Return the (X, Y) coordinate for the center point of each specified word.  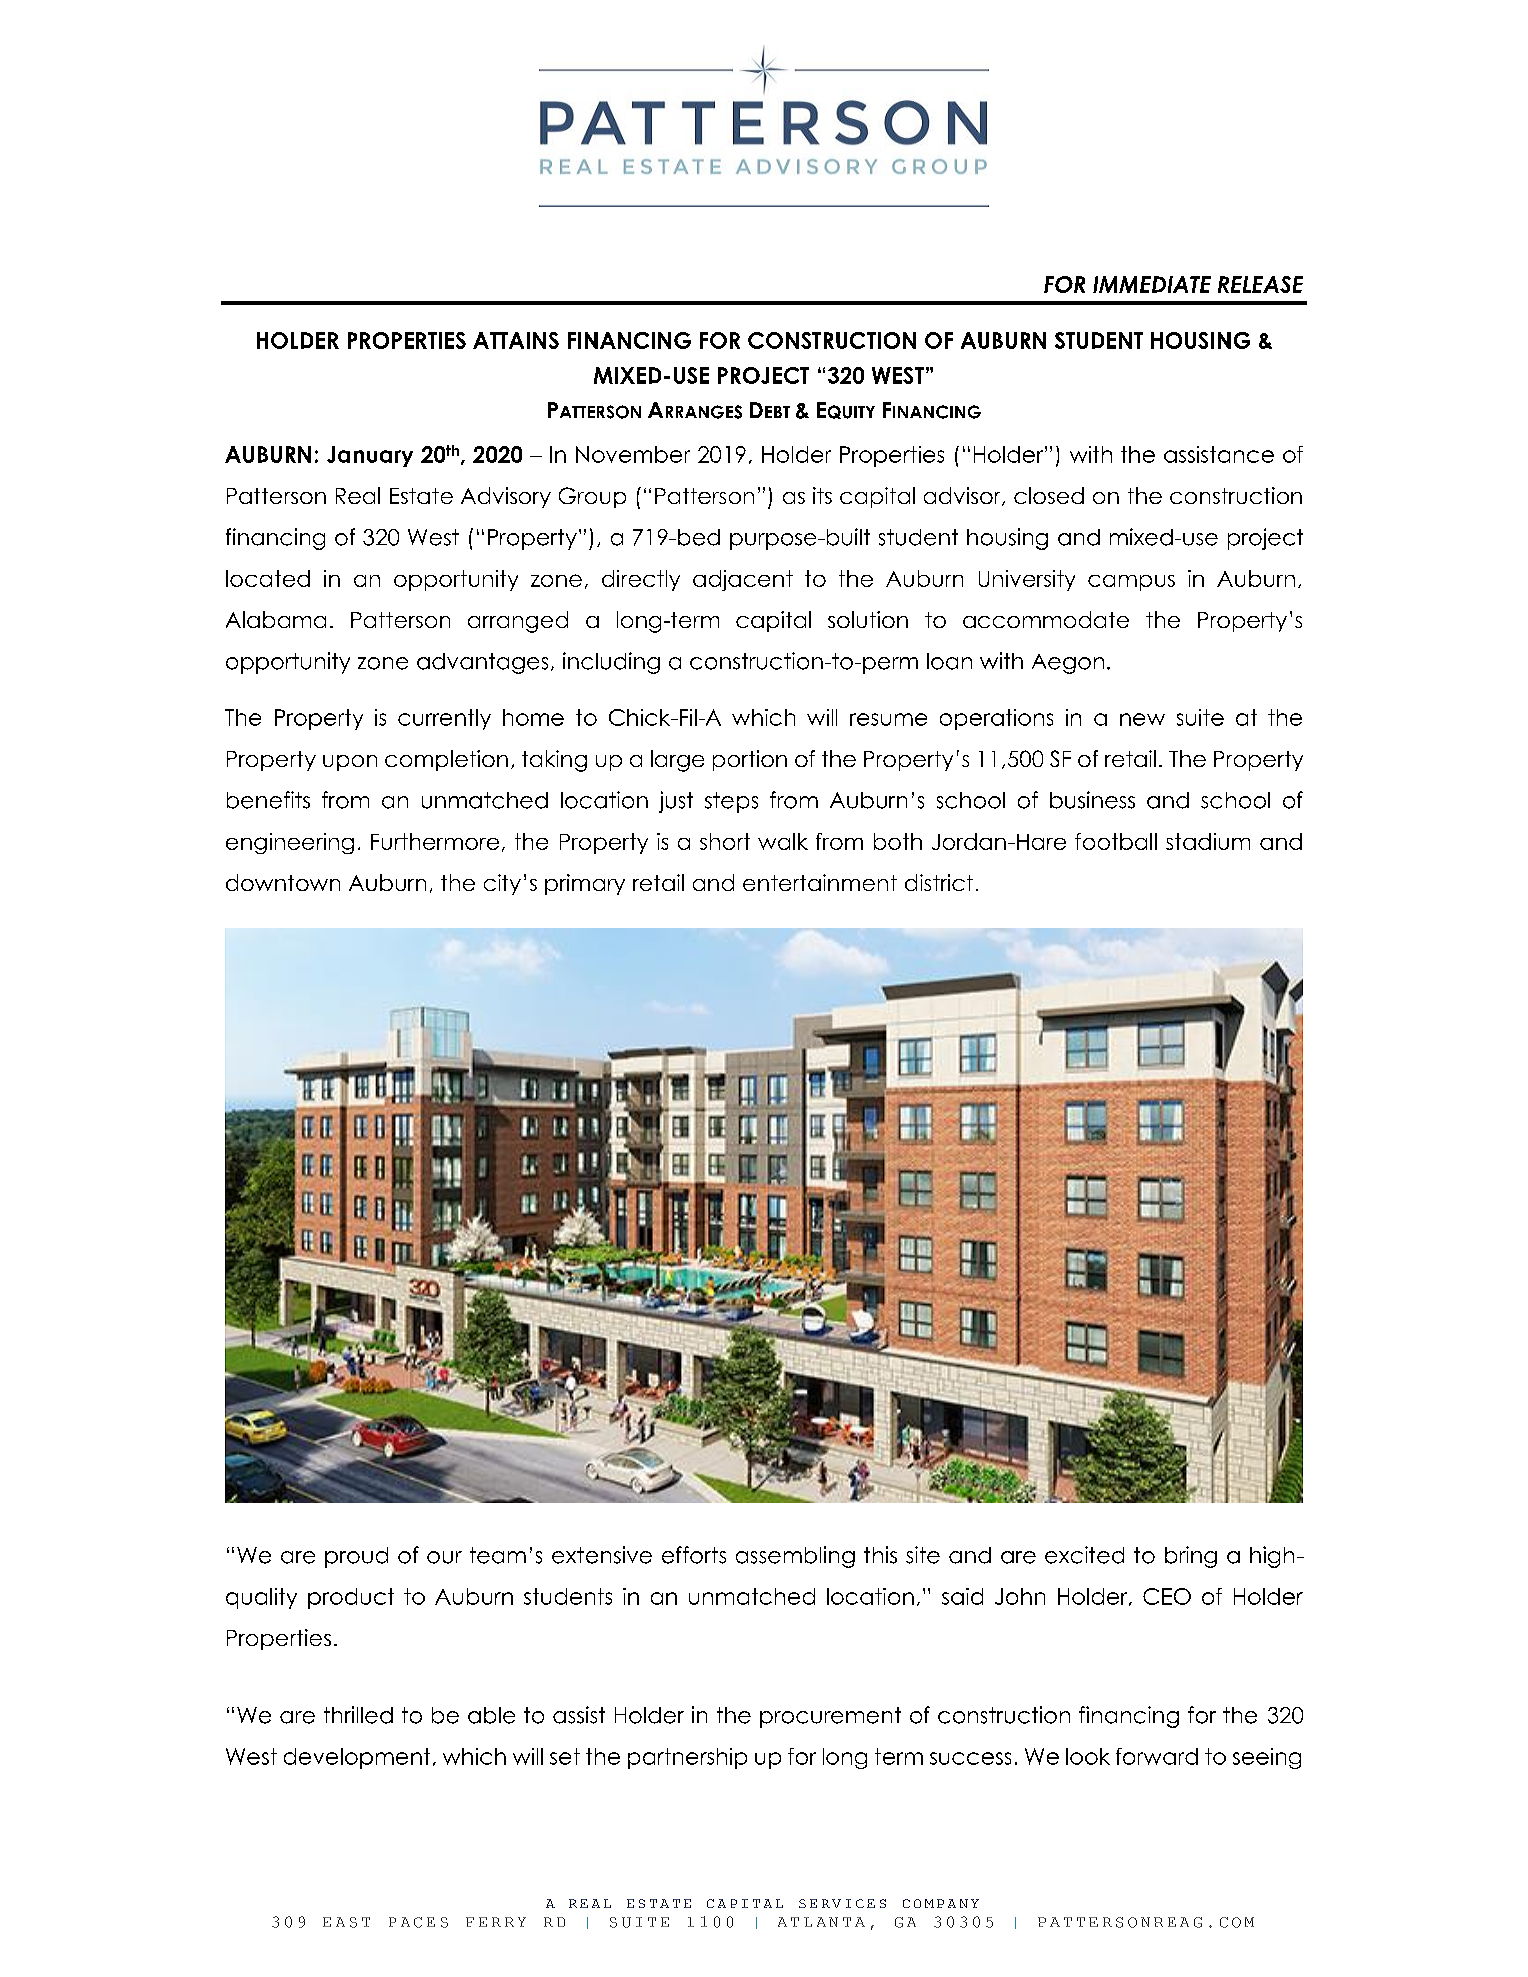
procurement (830, 1717)
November (633, 454)
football (1116, 841)
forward (1157, 1756)
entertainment (820, 882)
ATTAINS (516, 340)
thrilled (358, 1715)
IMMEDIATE (1152, 284)
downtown (283, 882)
